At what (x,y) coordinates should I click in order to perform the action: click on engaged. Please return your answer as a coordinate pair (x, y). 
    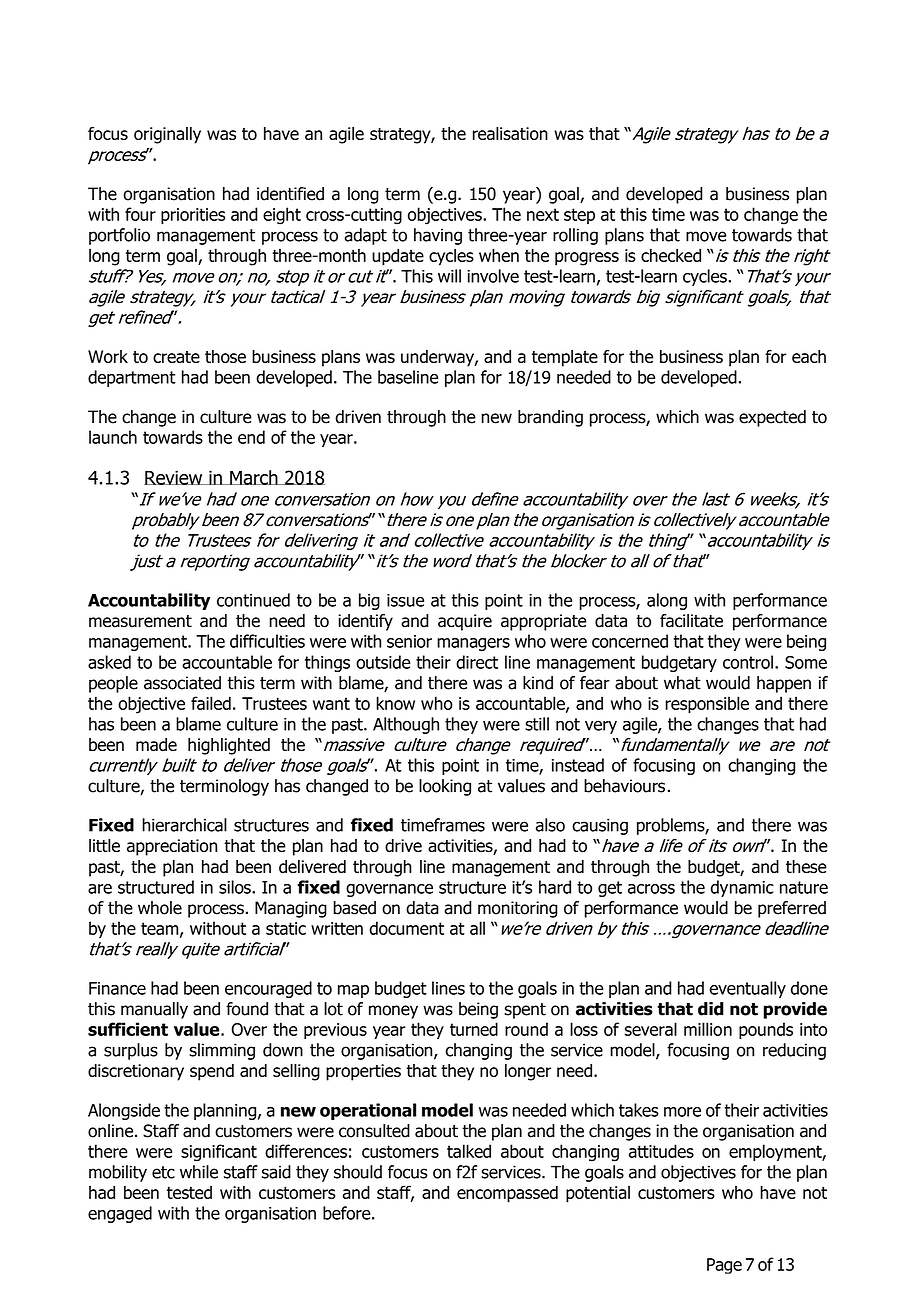
    Looking at the image, I should click on (120, 1214).
